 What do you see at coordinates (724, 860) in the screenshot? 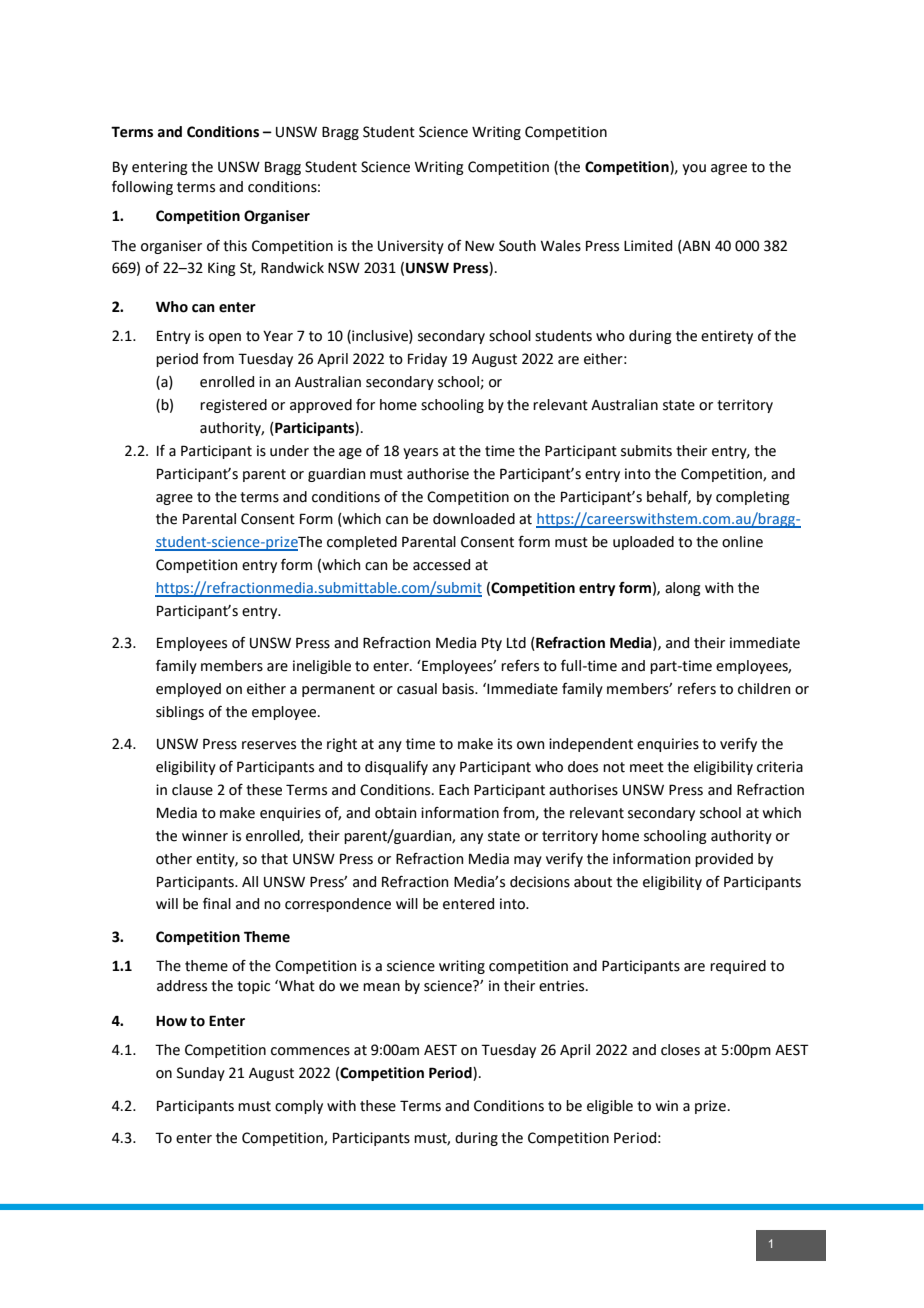
I see `provided` at bounding box center [724, 860].
